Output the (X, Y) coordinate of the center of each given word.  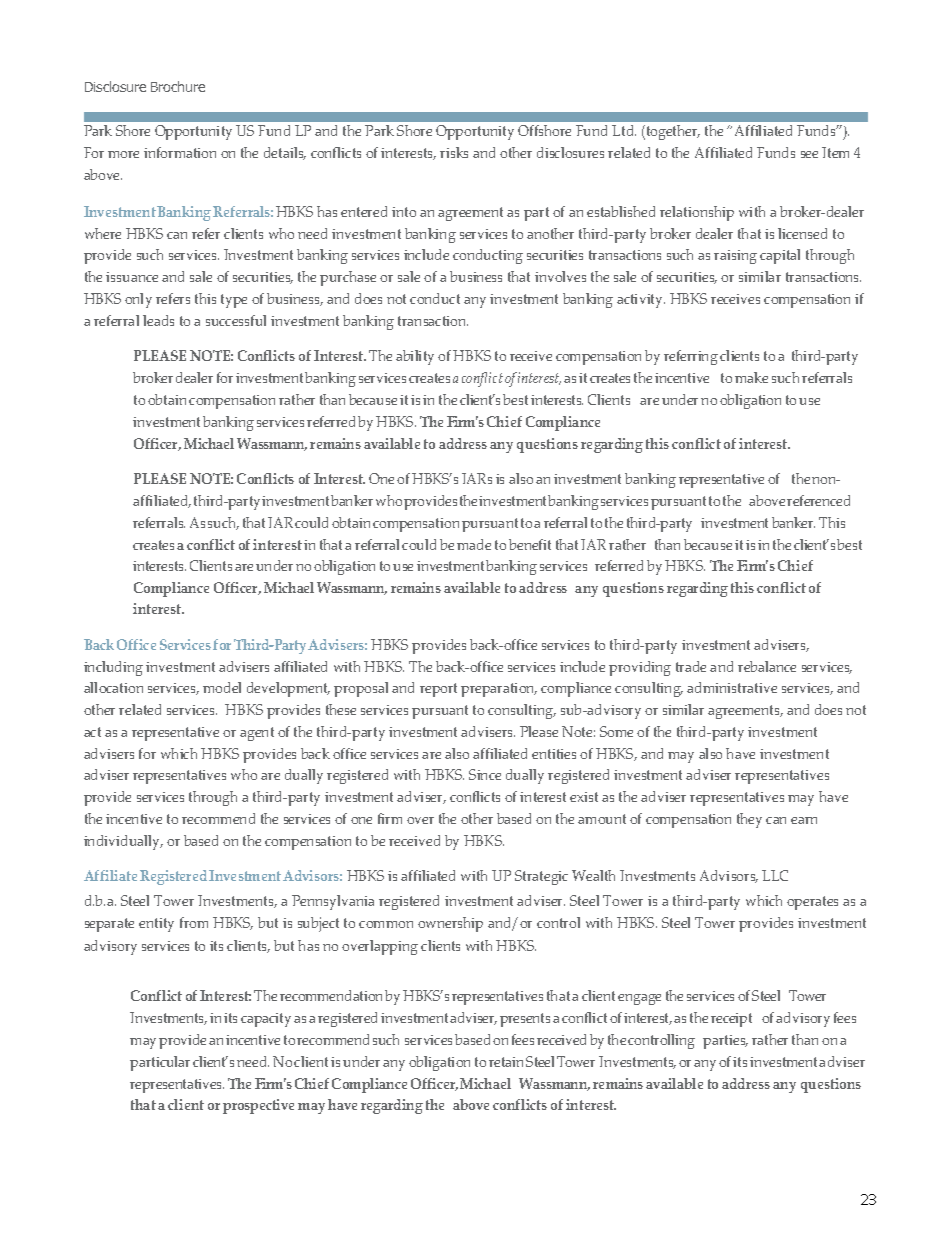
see (809, 154)
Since (485, 774)
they (749, 820)
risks (454, 152)
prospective (258, 1106)
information (180, 152)
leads (158, 320)
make (751, 377)
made (474, 544)
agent (257, 734)
